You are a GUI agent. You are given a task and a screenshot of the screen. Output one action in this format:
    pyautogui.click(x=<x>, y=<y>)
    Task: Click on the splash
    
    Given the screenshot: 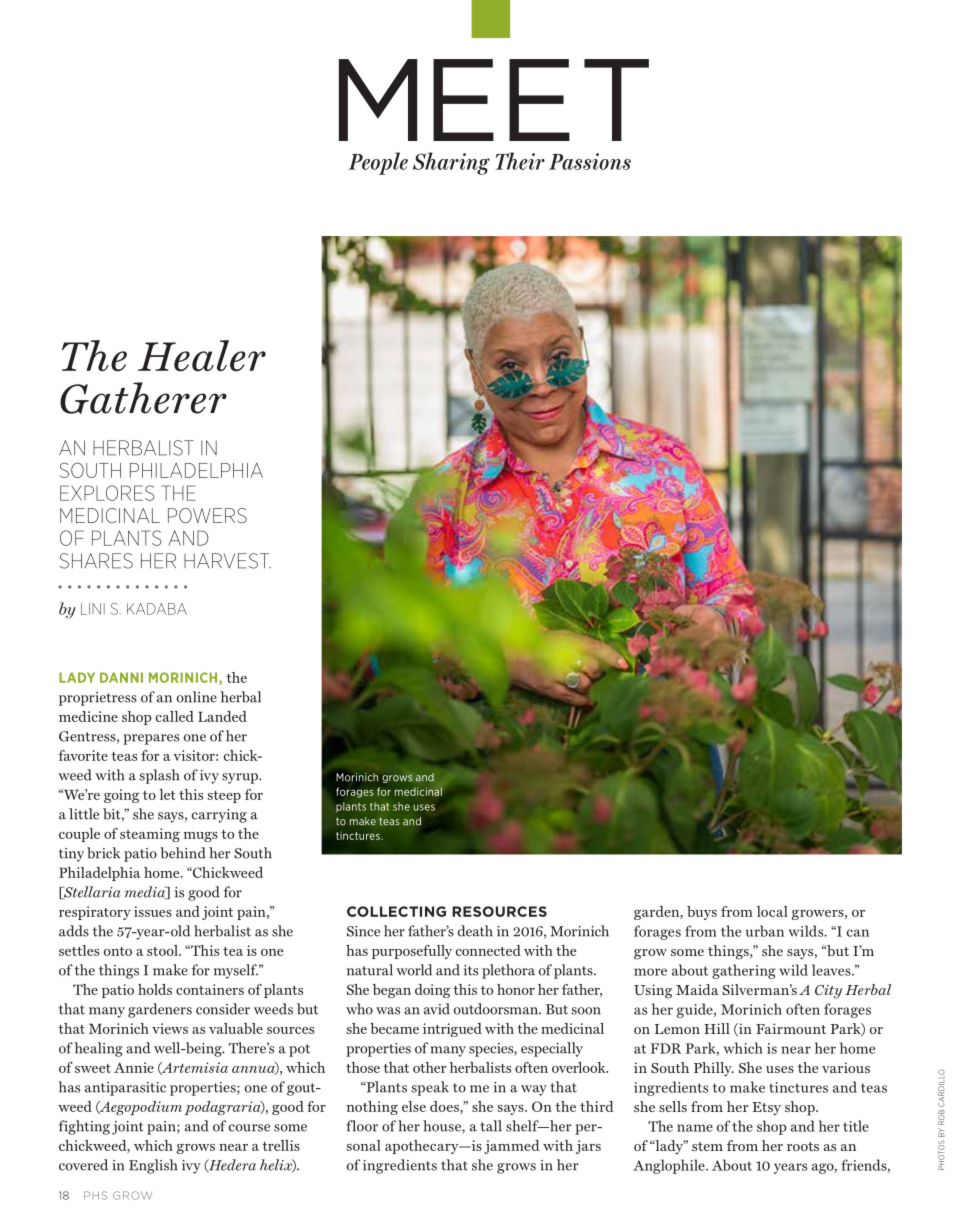 What is the action you would take?
    pyautogui.click(x=159, y=776)
